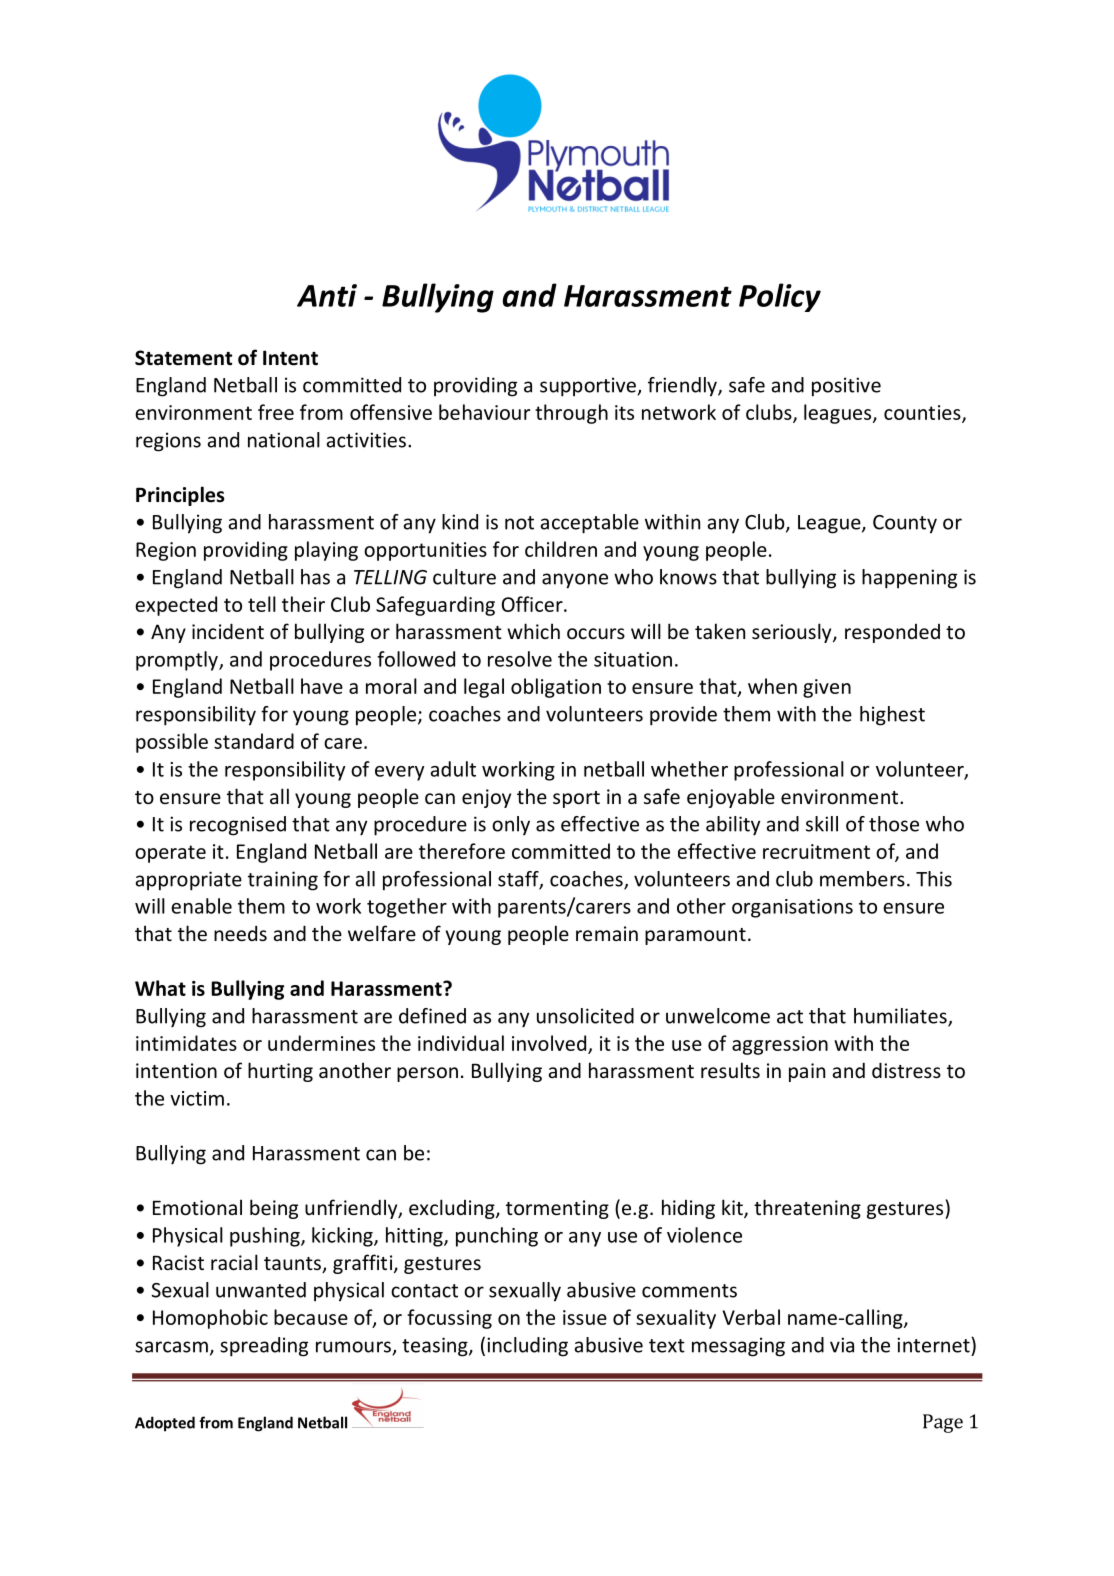 Image resolution: width=1114 pixels, height=1576 pixels. Describe the element at coordinates (557, 1209) in the document. I see `tormenting` at that location.
